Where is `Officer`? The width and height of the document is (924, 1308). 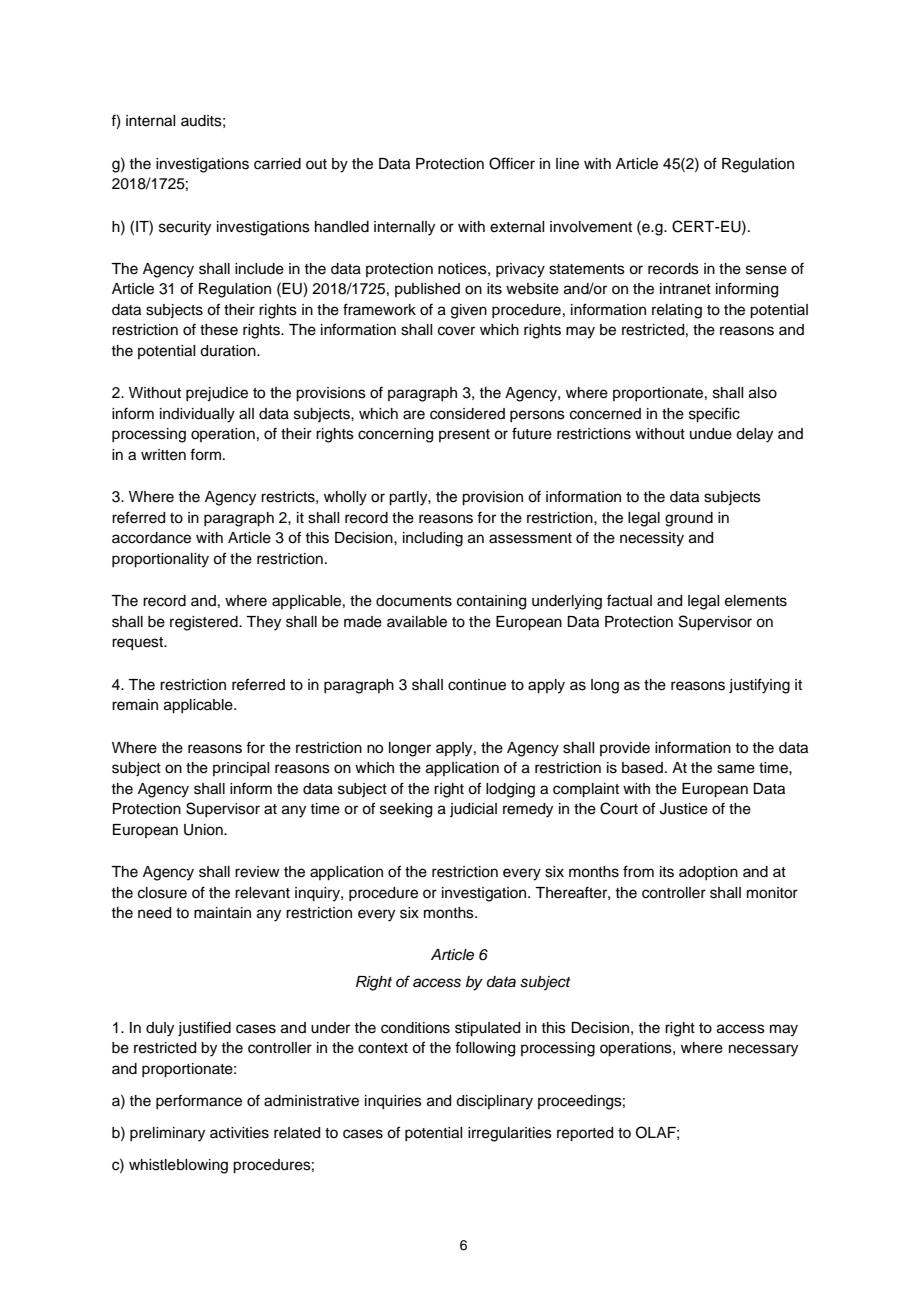
Officer is located at coordinates (512, 163).
